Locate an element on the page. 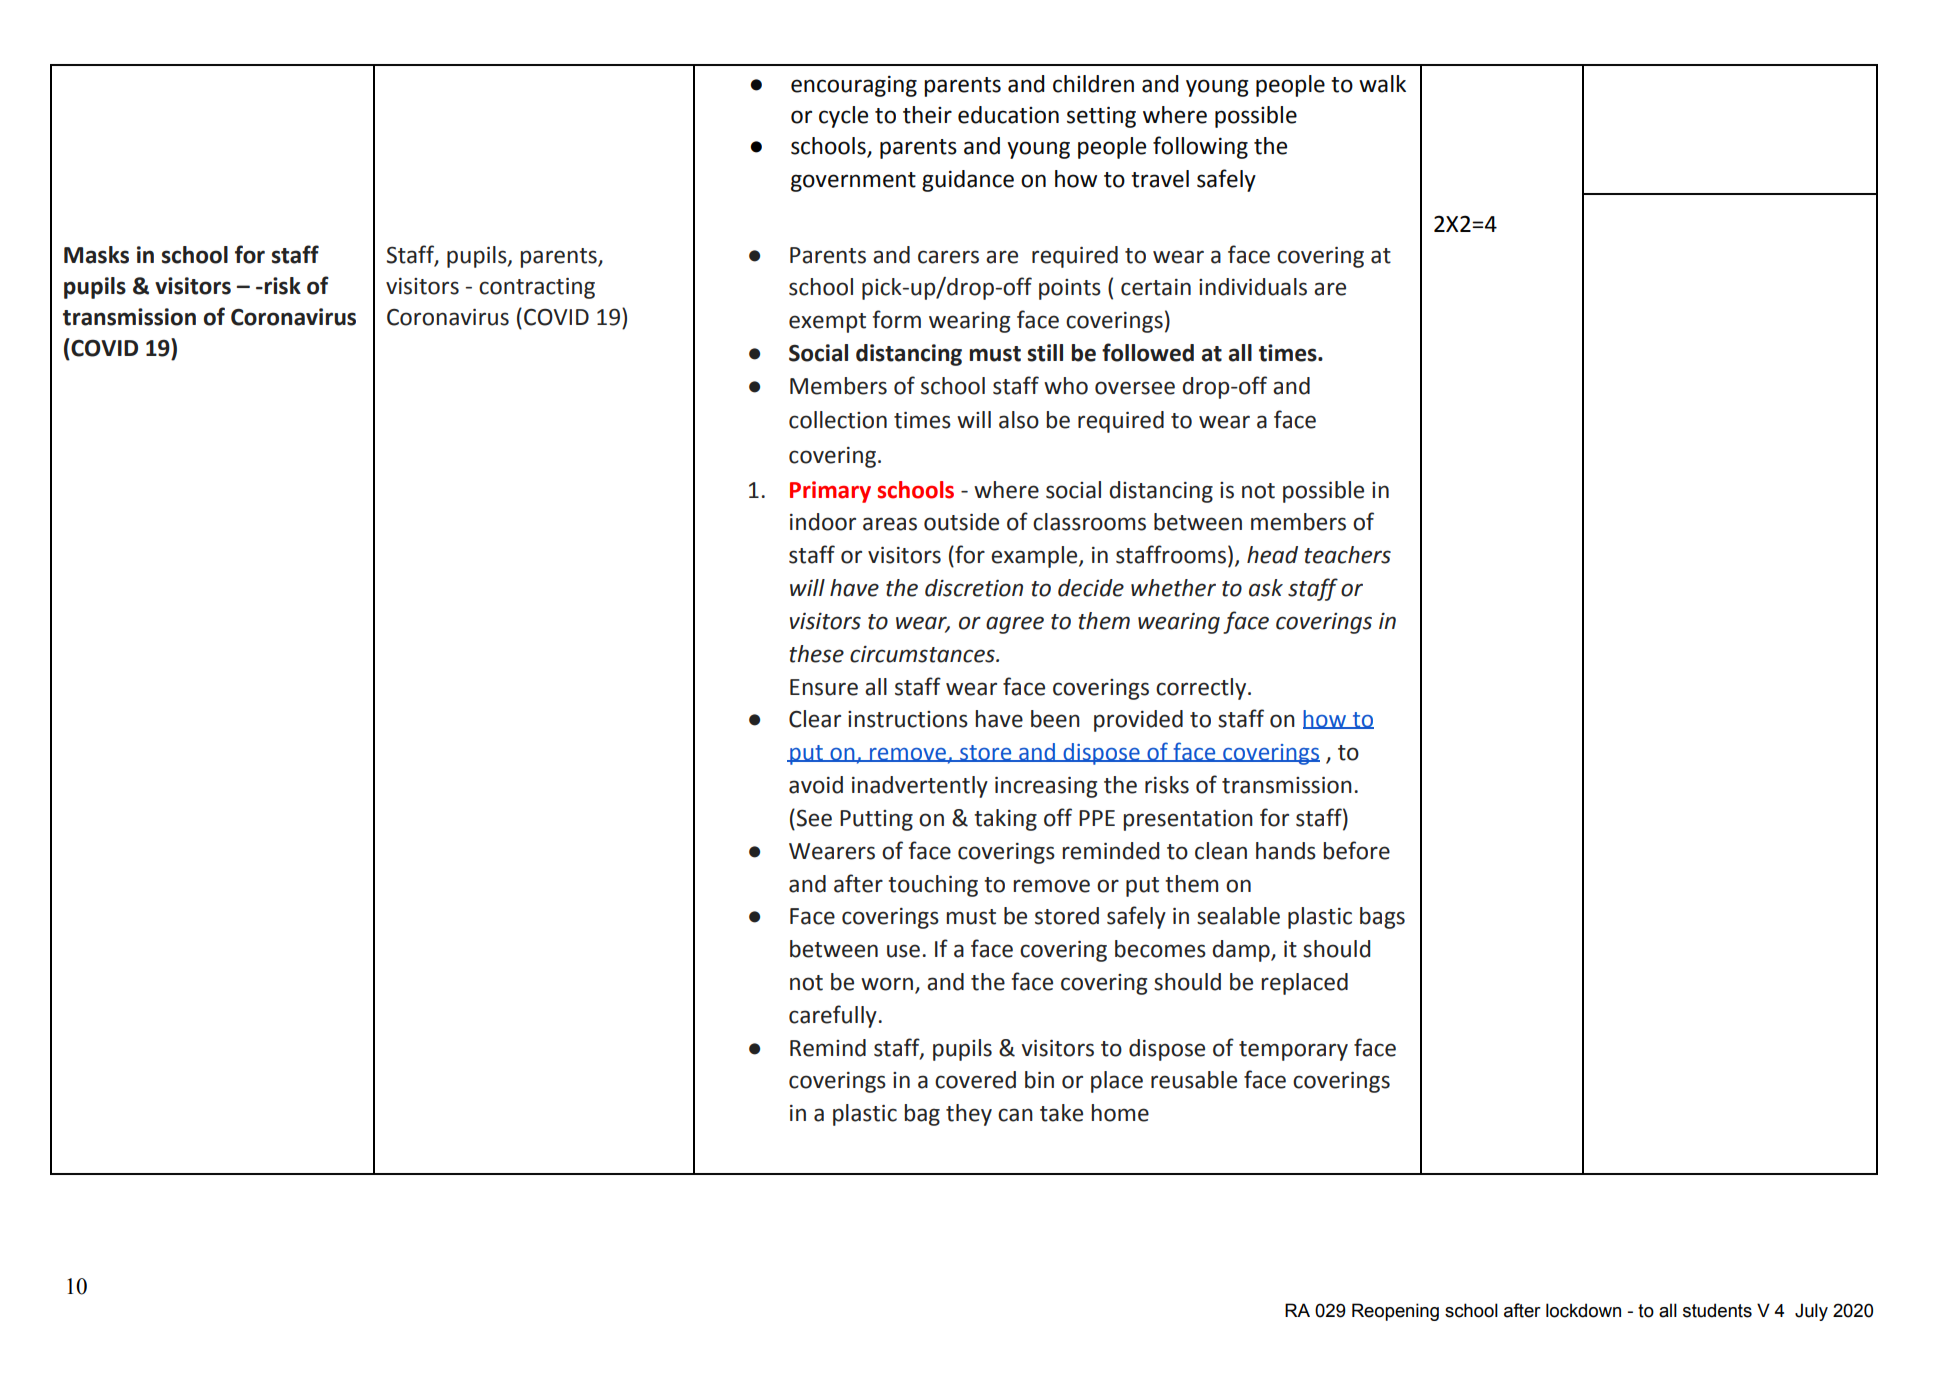  correctly is located at coordinates (1202, 689).
